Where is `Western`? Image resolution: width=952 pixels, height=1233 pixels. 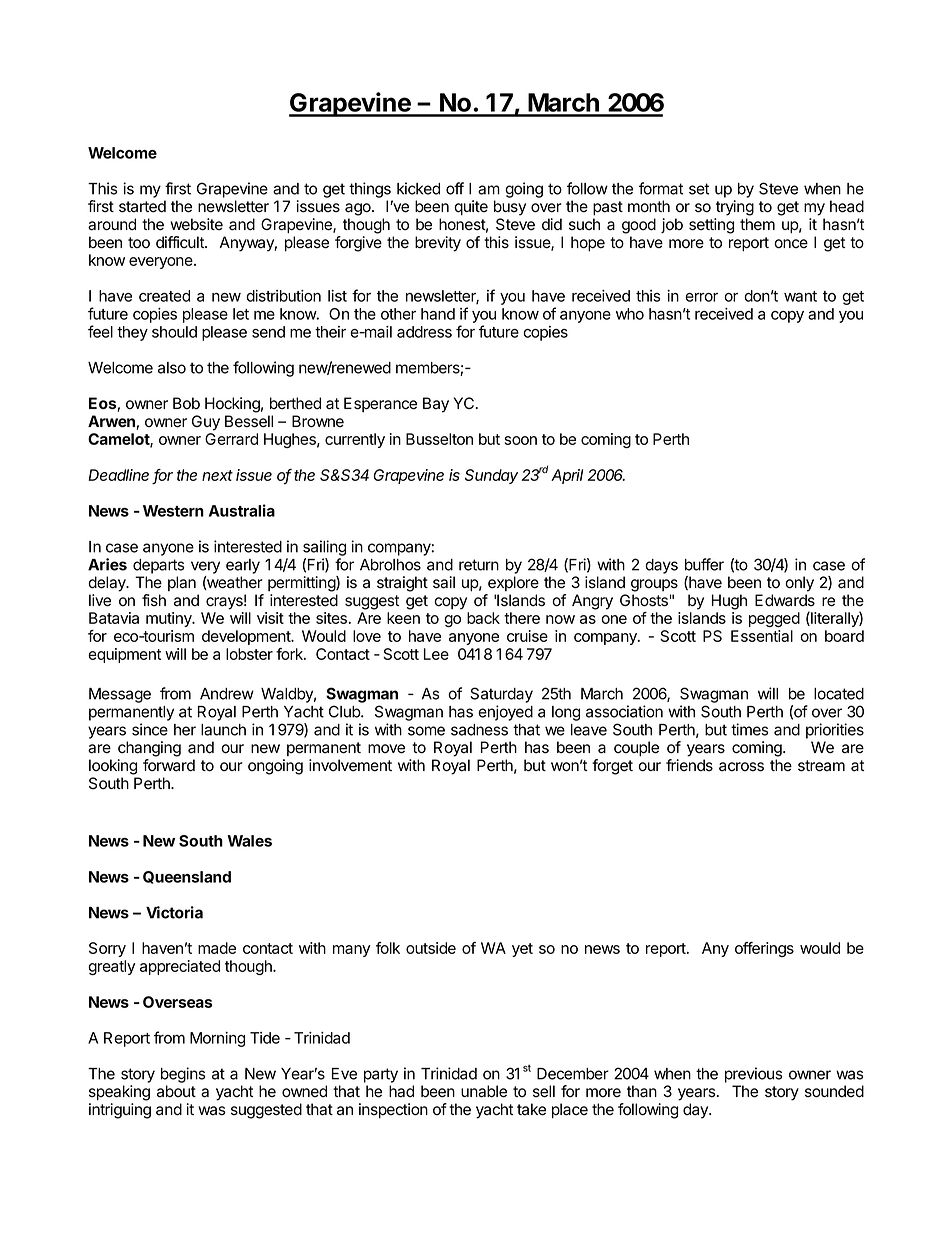 Western is located at coordinates (173, 511).
